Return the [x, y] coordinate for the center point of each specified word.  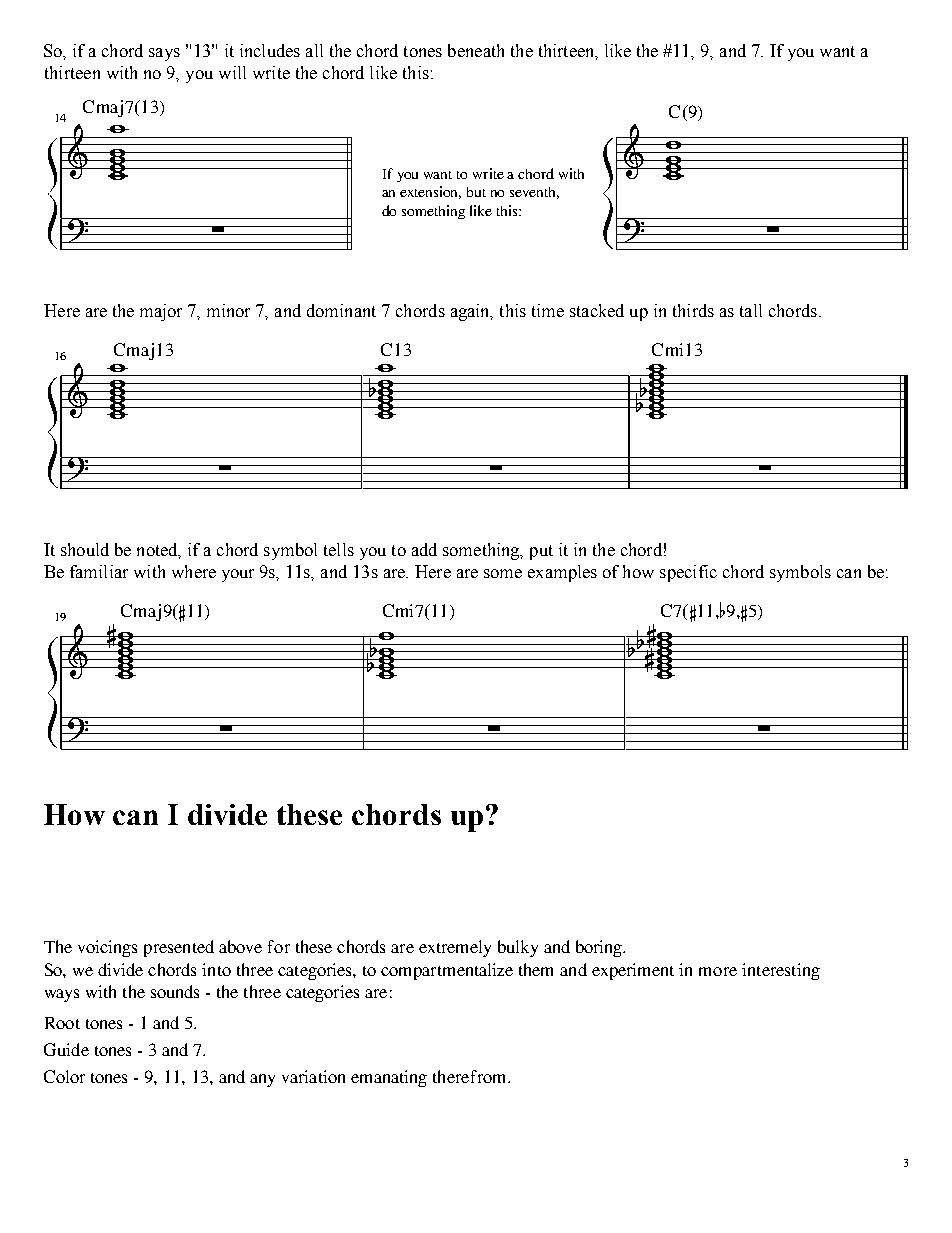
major [161, 312]
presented [179, 948]
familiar [99, 571]
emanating [389, 1078]
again [471, 312]
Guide [66, 1049]
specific [688, 573]
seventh [534, 193]
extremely [455, 948]
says [164, 54]
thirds [693, 310]
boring [600, 948]
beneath [476, 50]
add [424, 549]
